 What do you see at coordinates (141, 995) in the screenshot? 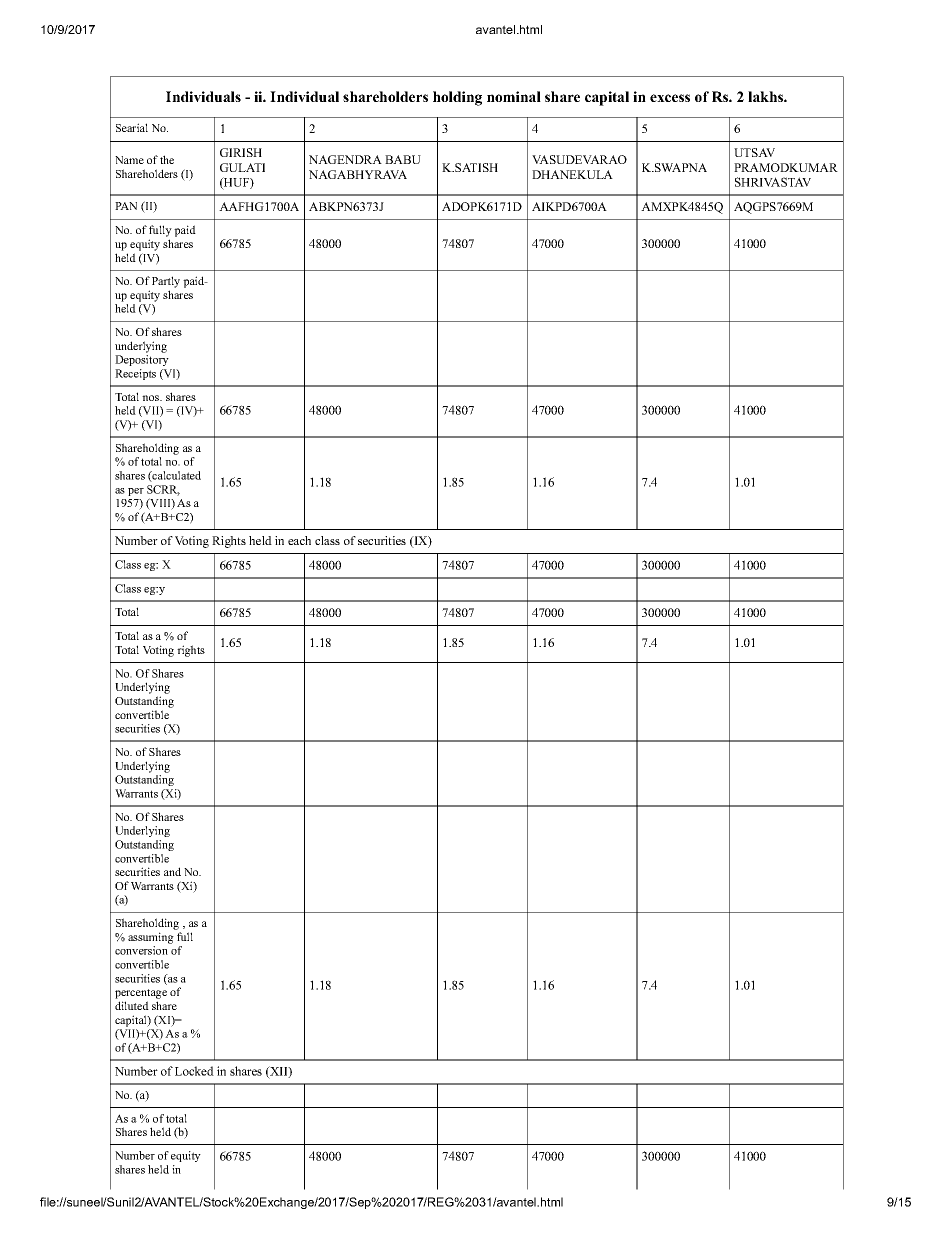
I see `percentage` at bounding box center [141, 995].
